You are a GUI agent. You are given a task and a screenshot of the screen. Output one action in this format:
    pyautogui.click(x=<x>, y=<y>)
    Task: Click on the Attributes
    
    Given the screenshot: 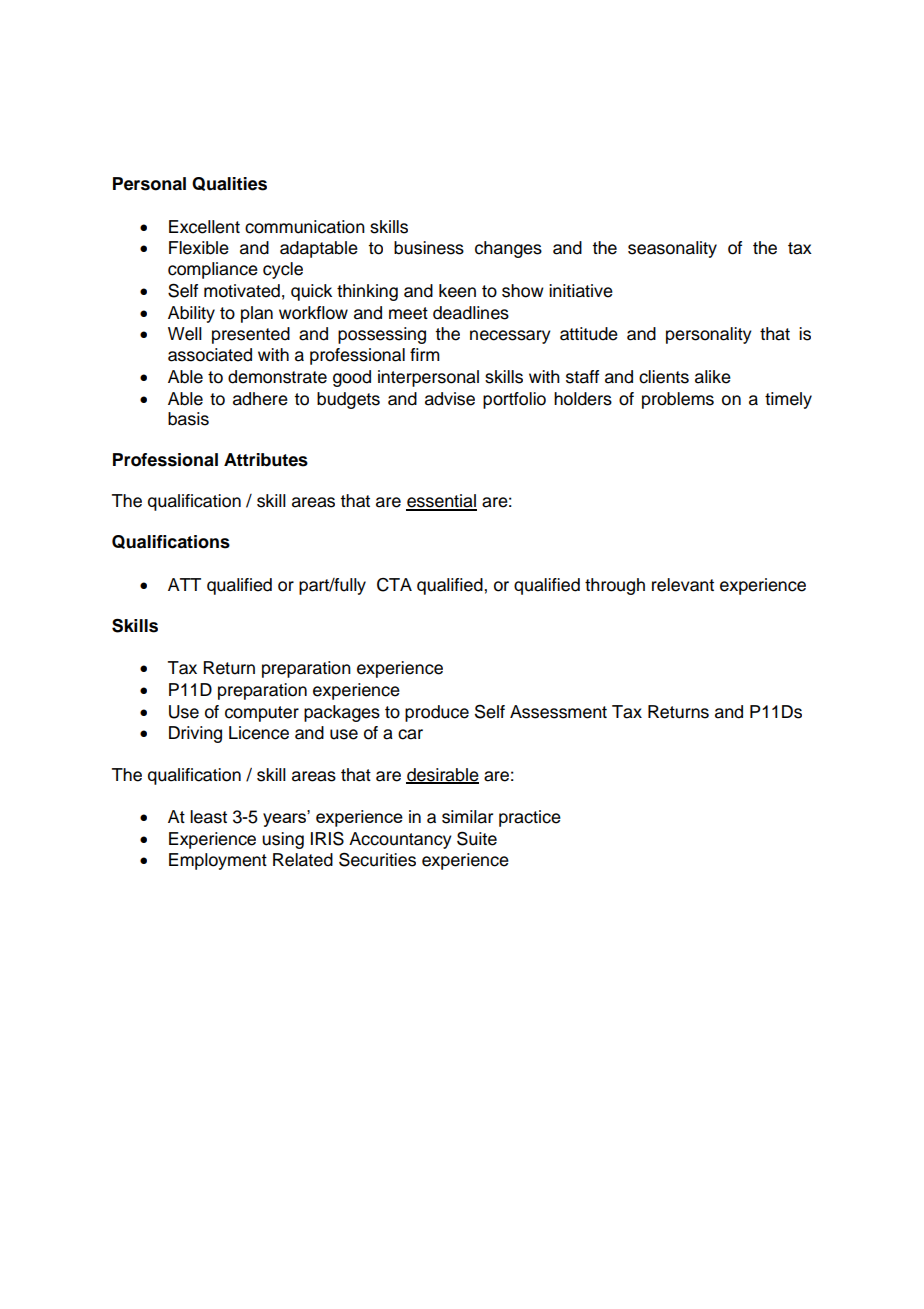 What is the action you would take?
    pyautogui.click(x=266, y=460)
